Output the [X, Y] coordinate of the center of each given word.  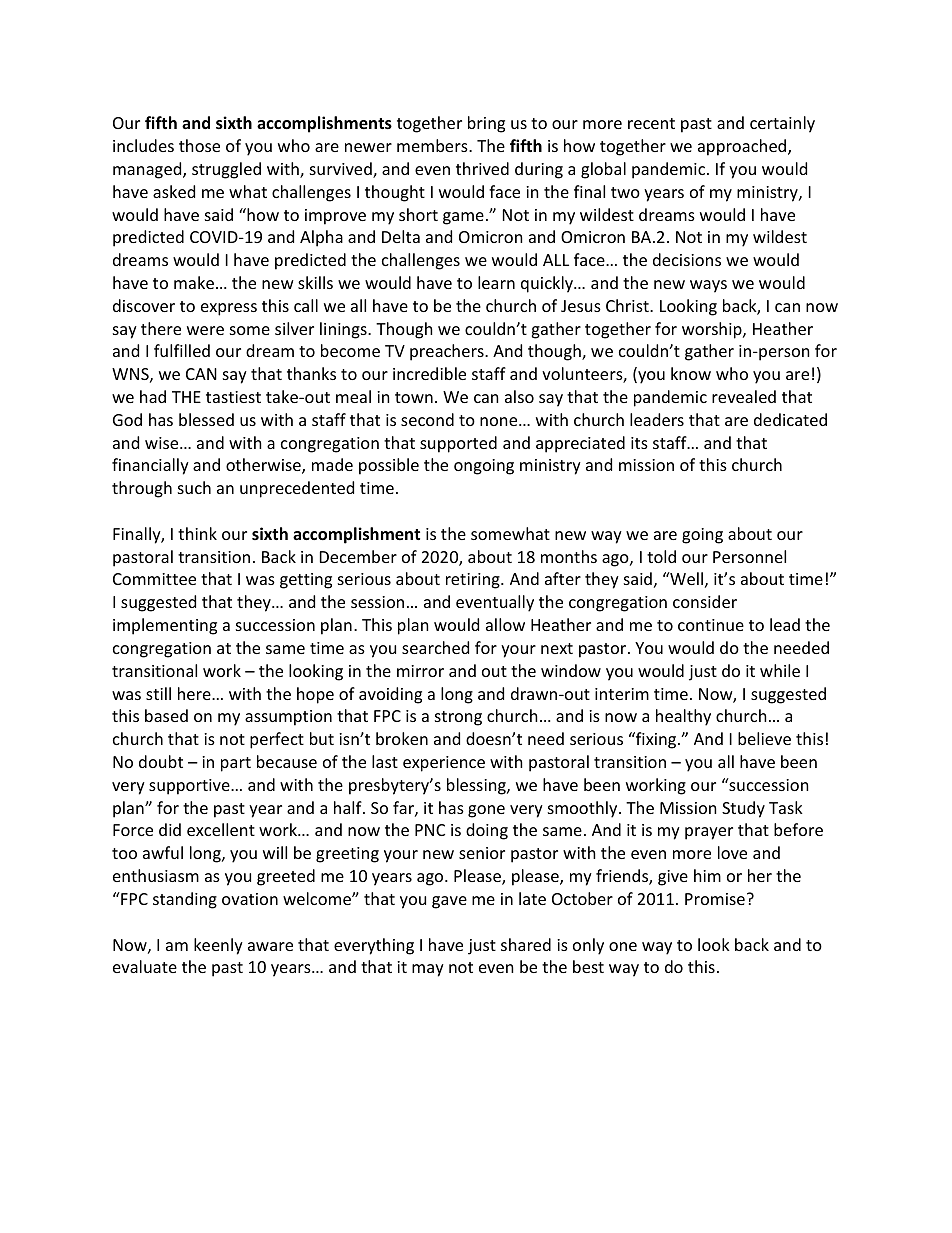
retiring [474, 581]
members [433, 145]
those [199, 145]
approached [743, 147]
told [661, 556]
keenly [218, 946]
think [197, 533]
